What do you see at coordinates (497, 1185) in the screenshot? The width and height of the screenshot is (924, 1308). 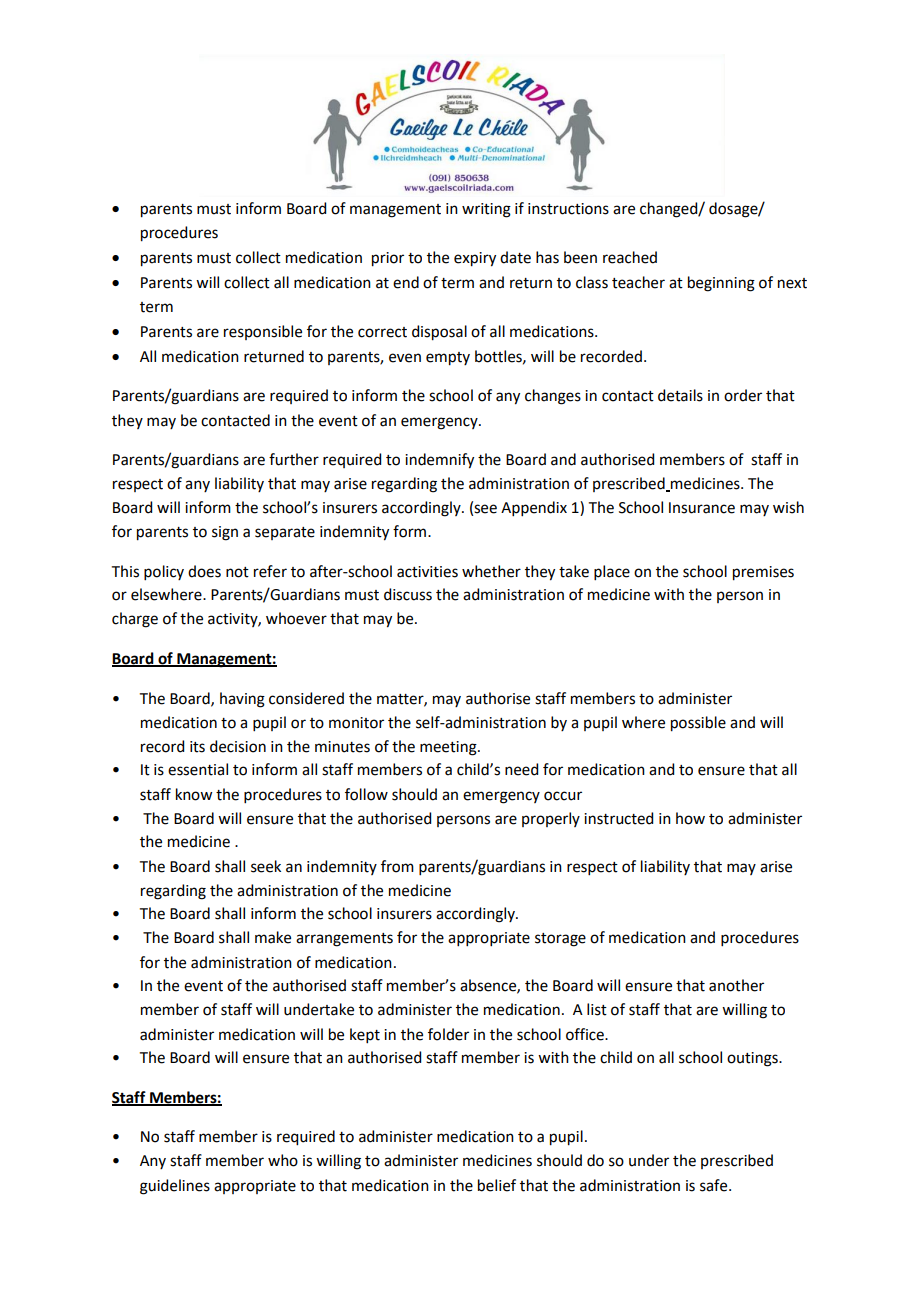 I see `belief` at bounding box center [497, 1185].
